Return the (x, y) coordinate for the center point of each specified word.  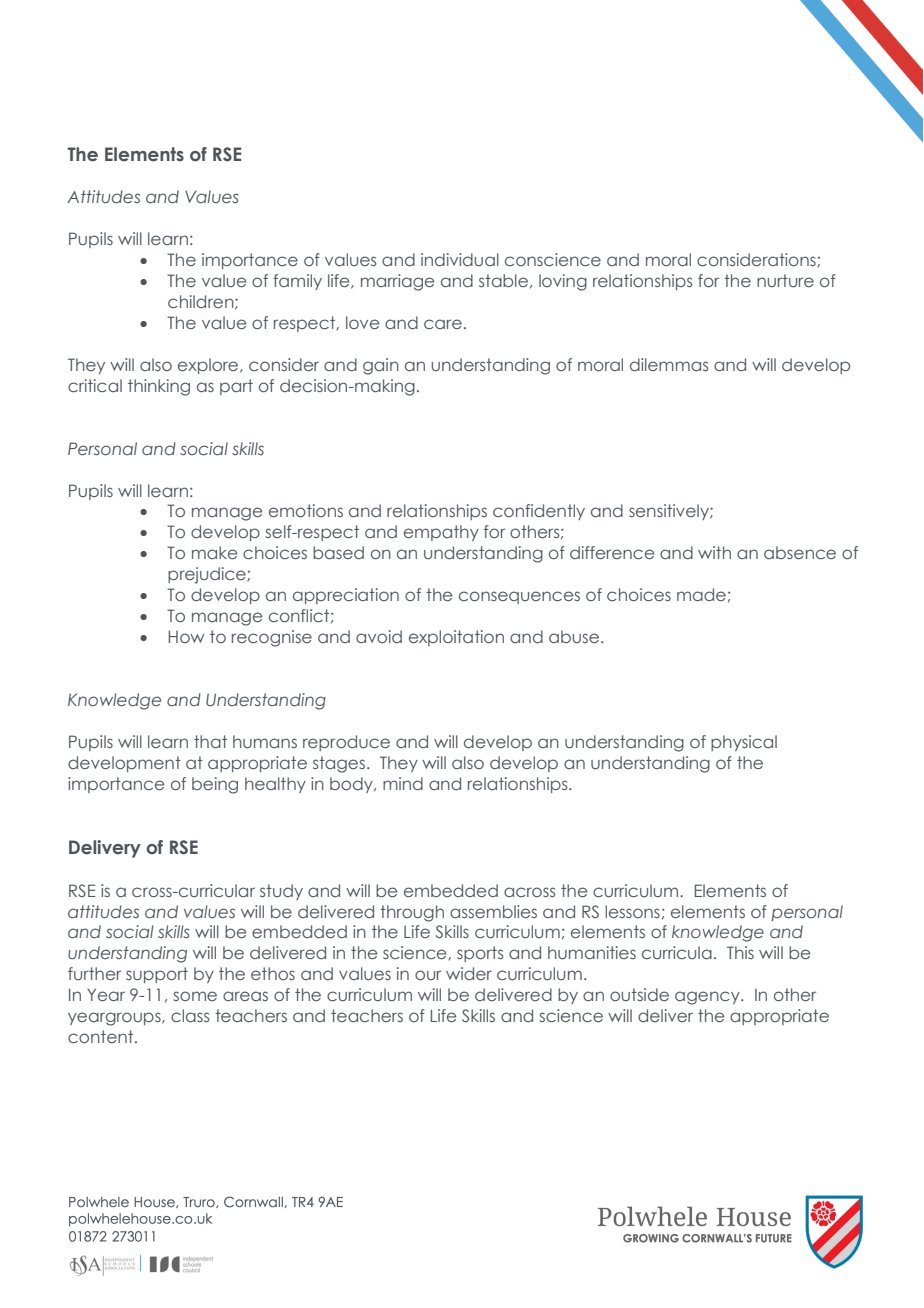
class (190, 1015)
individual (460, 259)
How (187, 636)
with (714, 552)
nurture (785, 280)
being (215, 785)
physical (744, 743)
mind (403, 783)
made (701, 594)
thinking (159, 387)
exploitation (456, 638)
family (297, 282)
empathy (441, 533)
